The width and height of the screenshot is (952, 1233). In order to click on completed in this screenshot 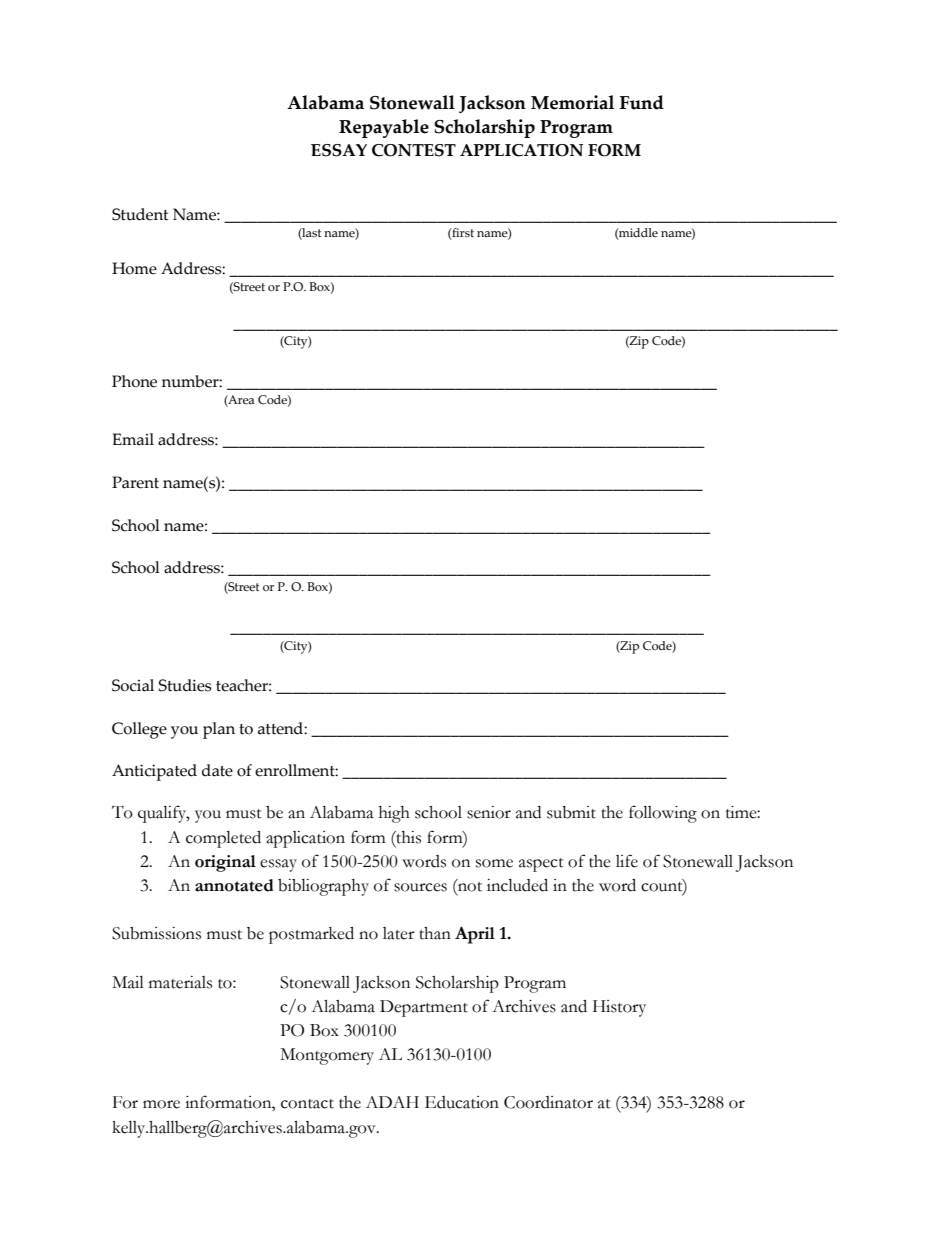, I will do `click(223, 839)`.
